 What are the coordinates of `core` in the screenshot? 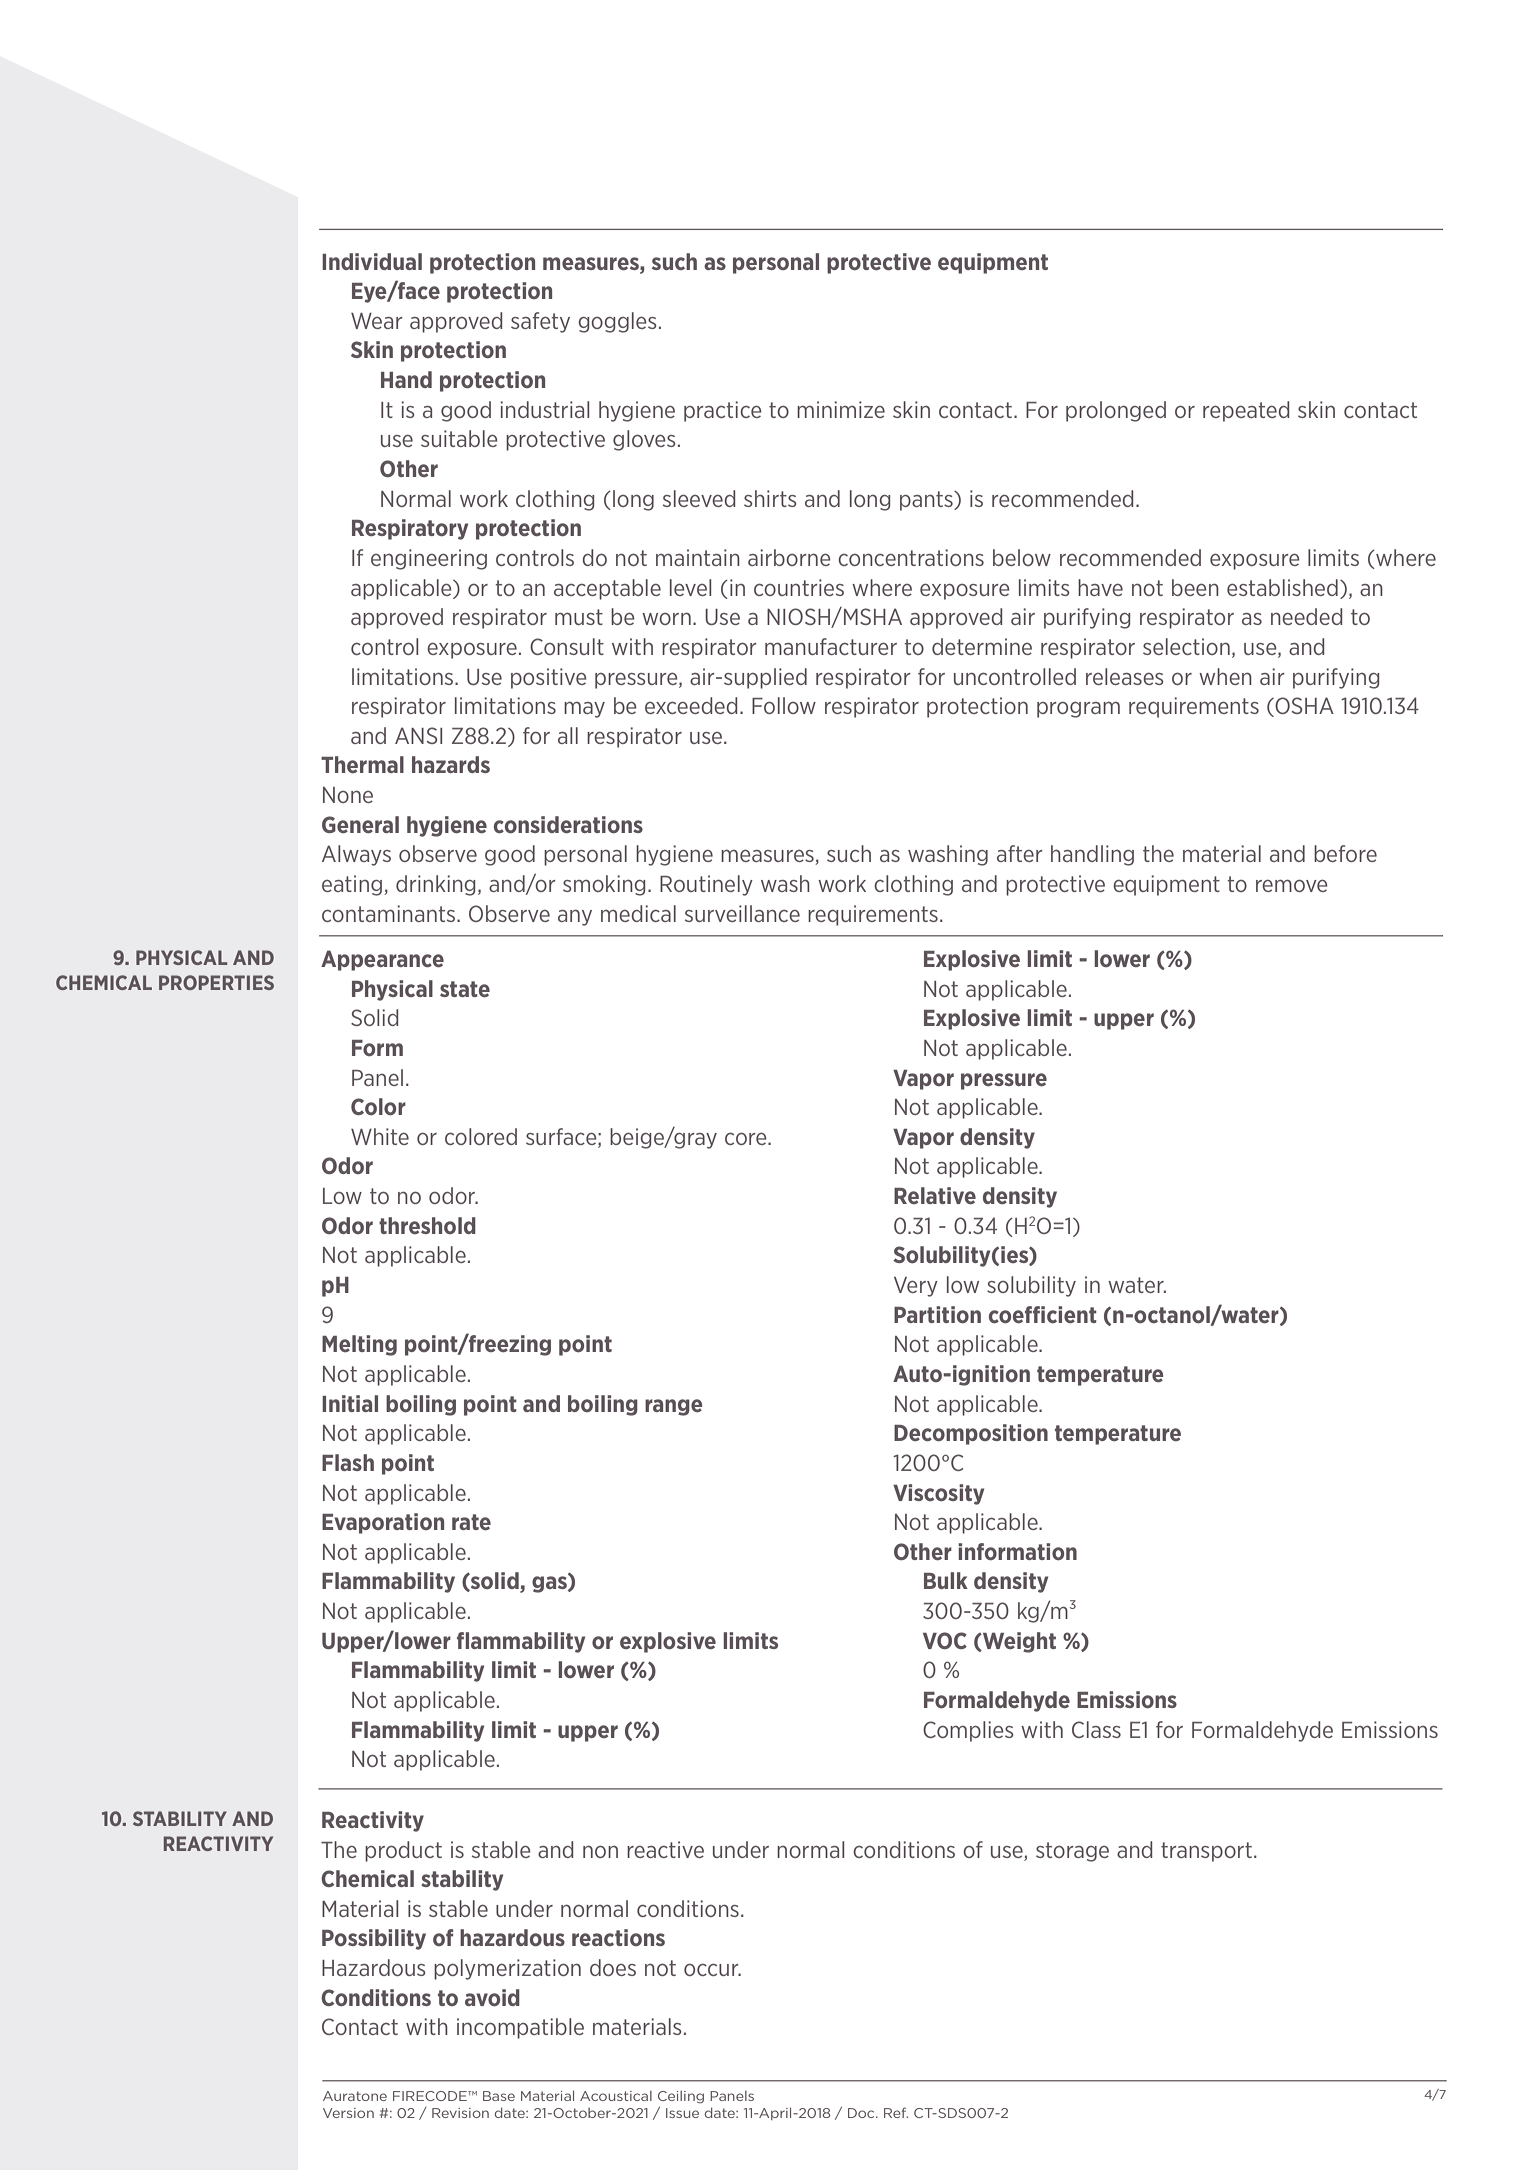 It's located at (747, 1138).
